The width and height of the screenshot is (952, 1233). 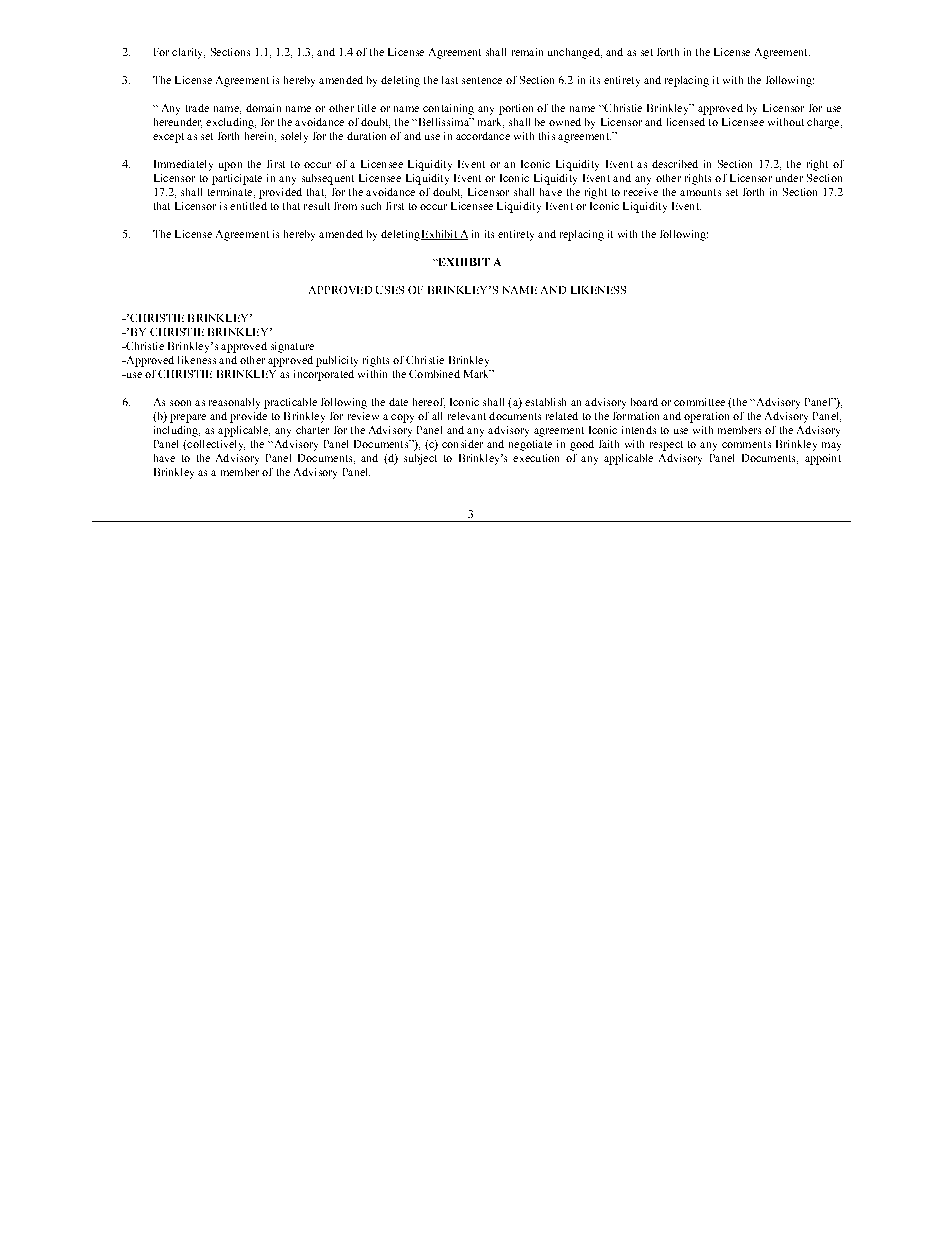 I want to click on unchanged, so click(x=575, y=53).
